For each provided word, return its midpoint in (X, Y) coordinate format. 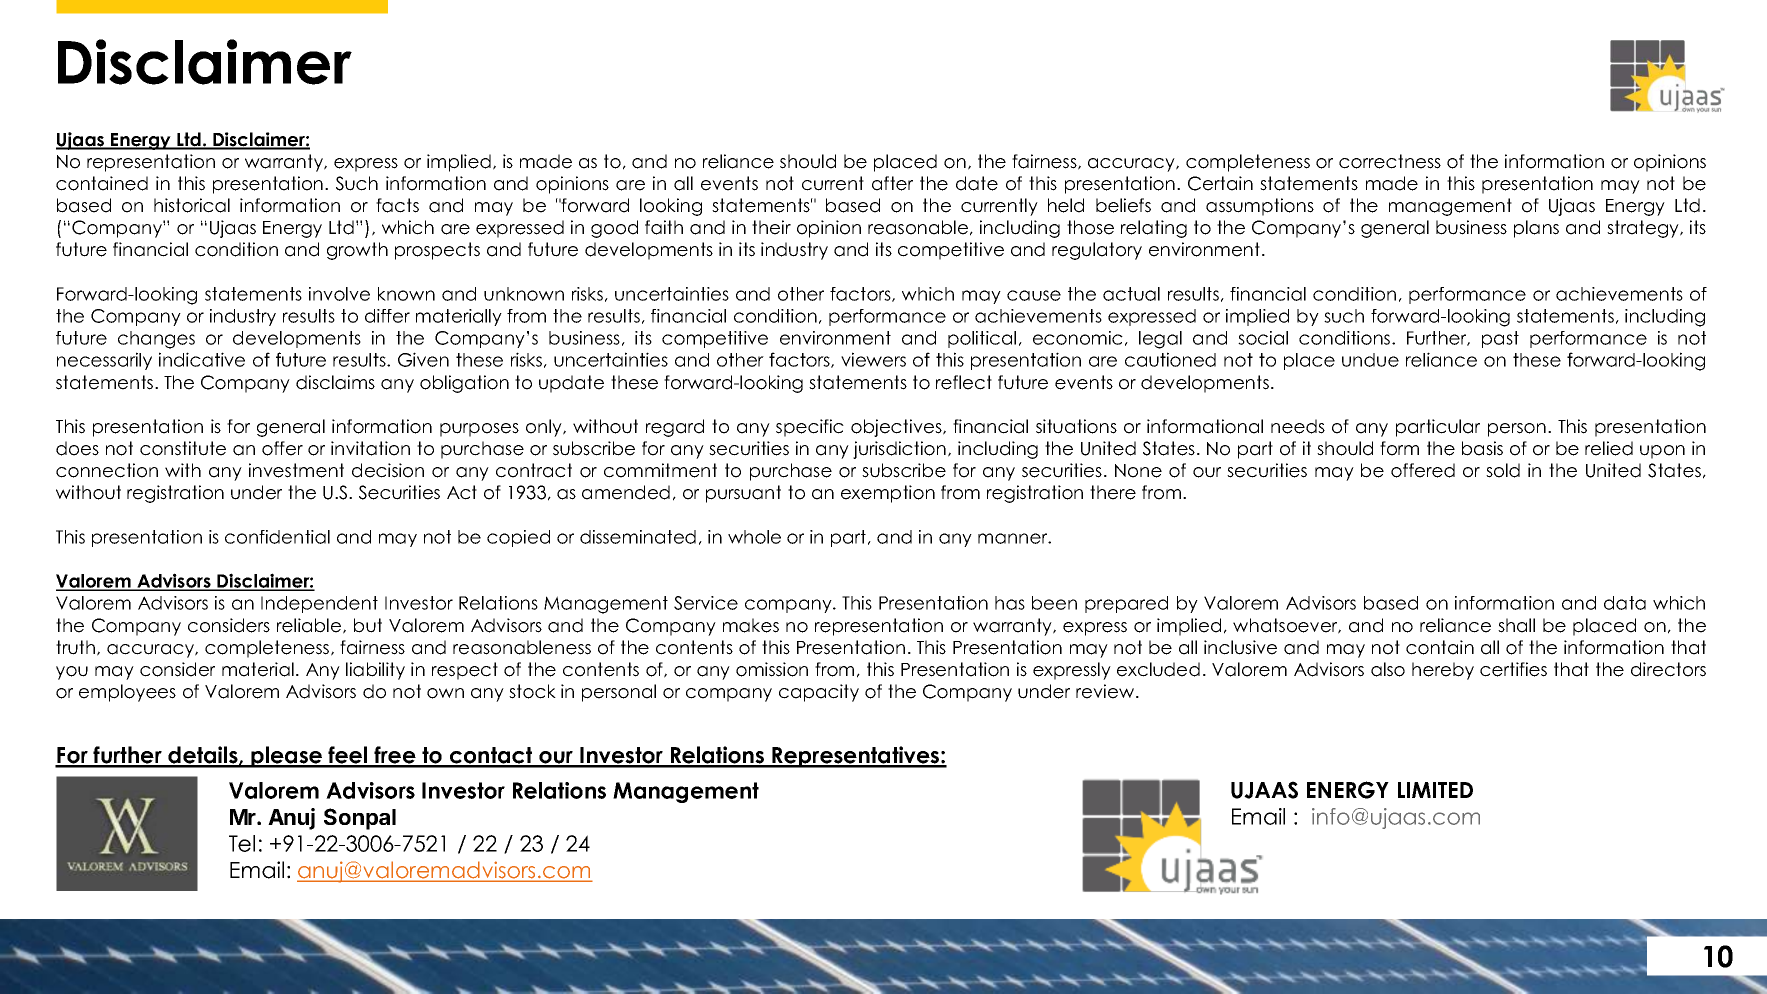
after (892, 183)
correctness (1390, 161)
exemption (888, 494)
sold (1503, 470)
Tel (242, 843)
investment (296, 470)
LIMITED (1435, 790)
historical (192, 205)
